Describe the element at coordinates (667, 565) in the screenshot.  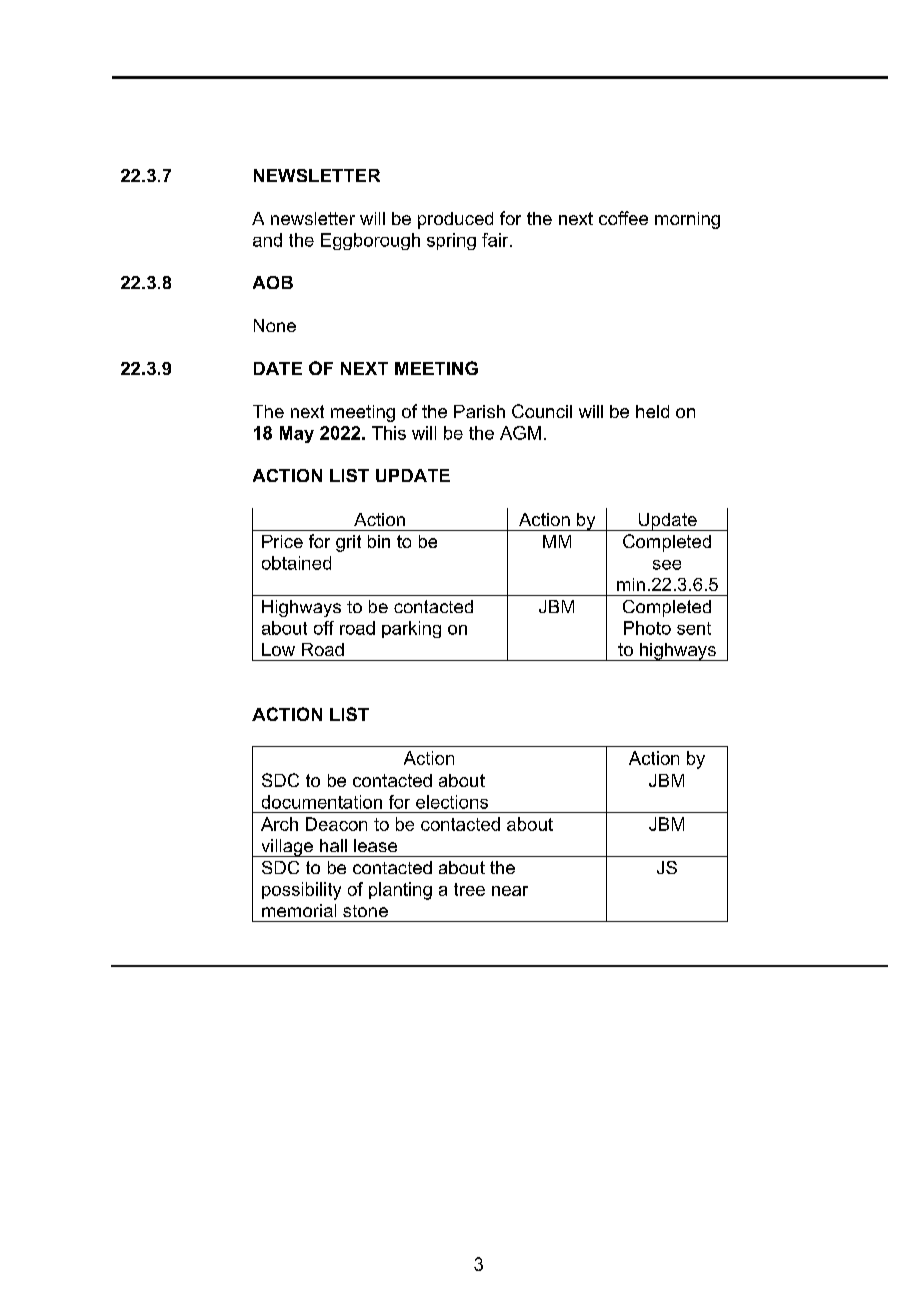
I see `see` at that location.
